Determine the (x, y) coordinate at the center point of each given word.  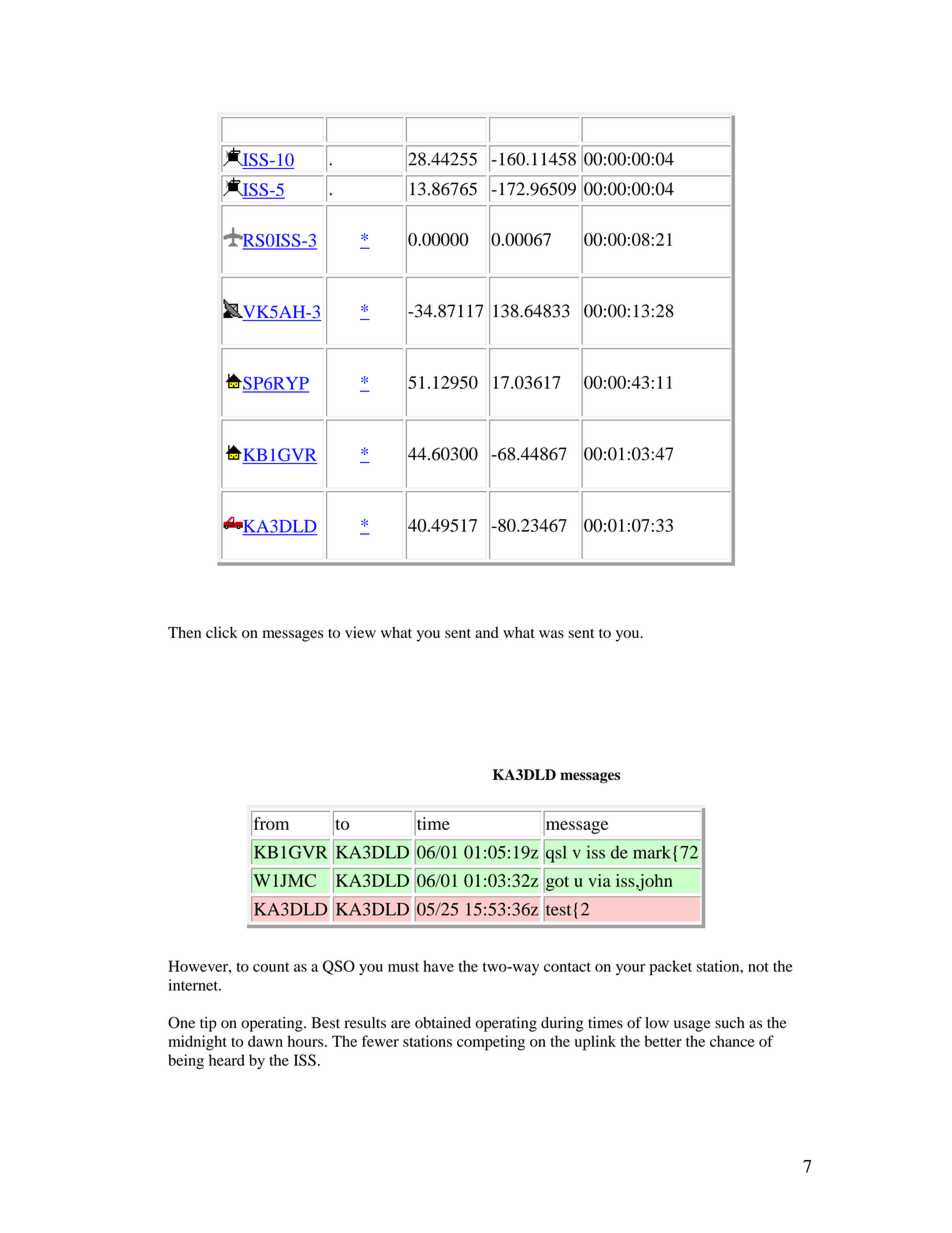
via (599, 880)
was (551, 634)
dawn (265, 1041)
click (222, 632)
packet (671, 968)
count (271, 967)
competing (491, 1043)
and (487, 632)
